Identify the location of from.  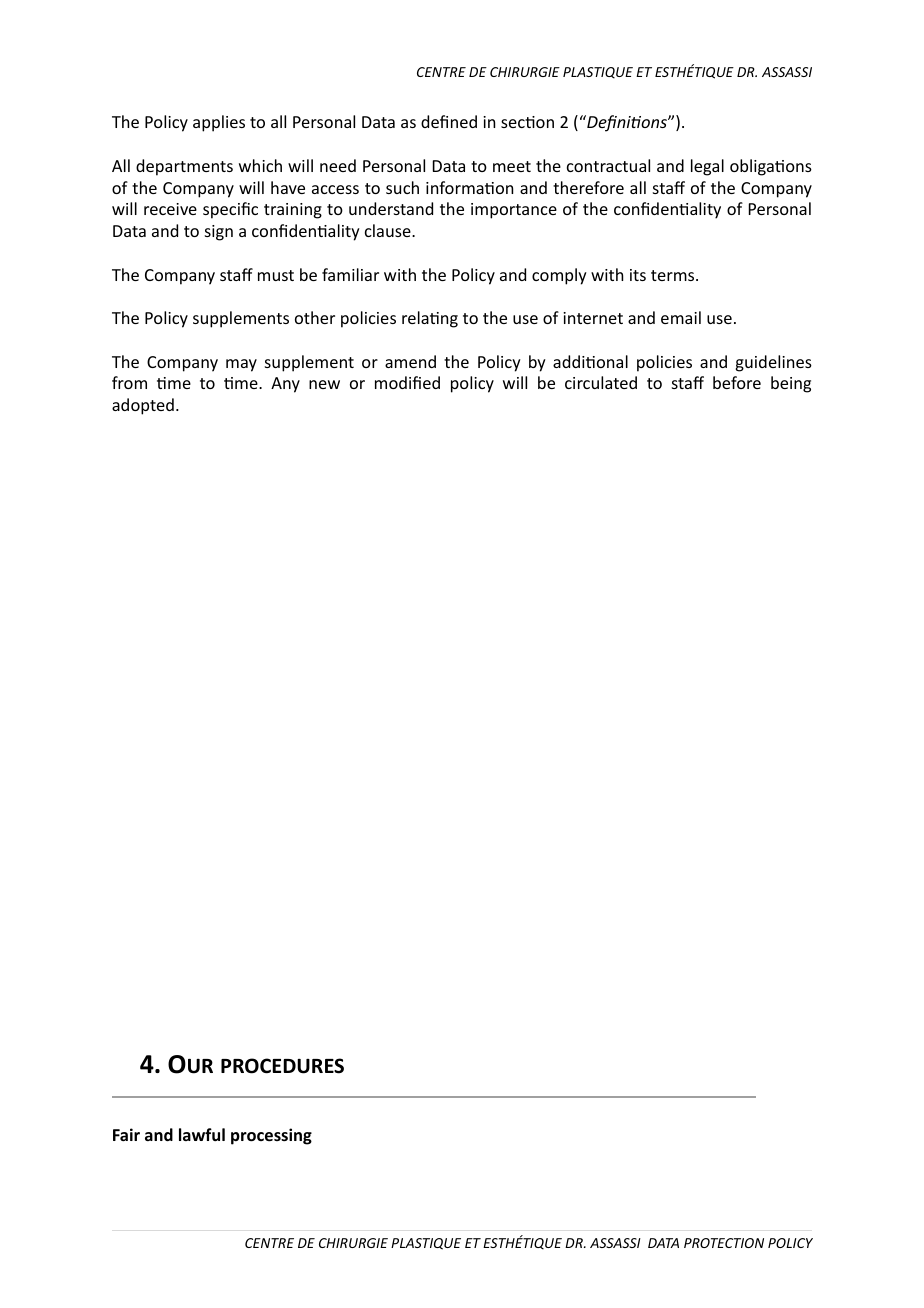
(129, 382).
